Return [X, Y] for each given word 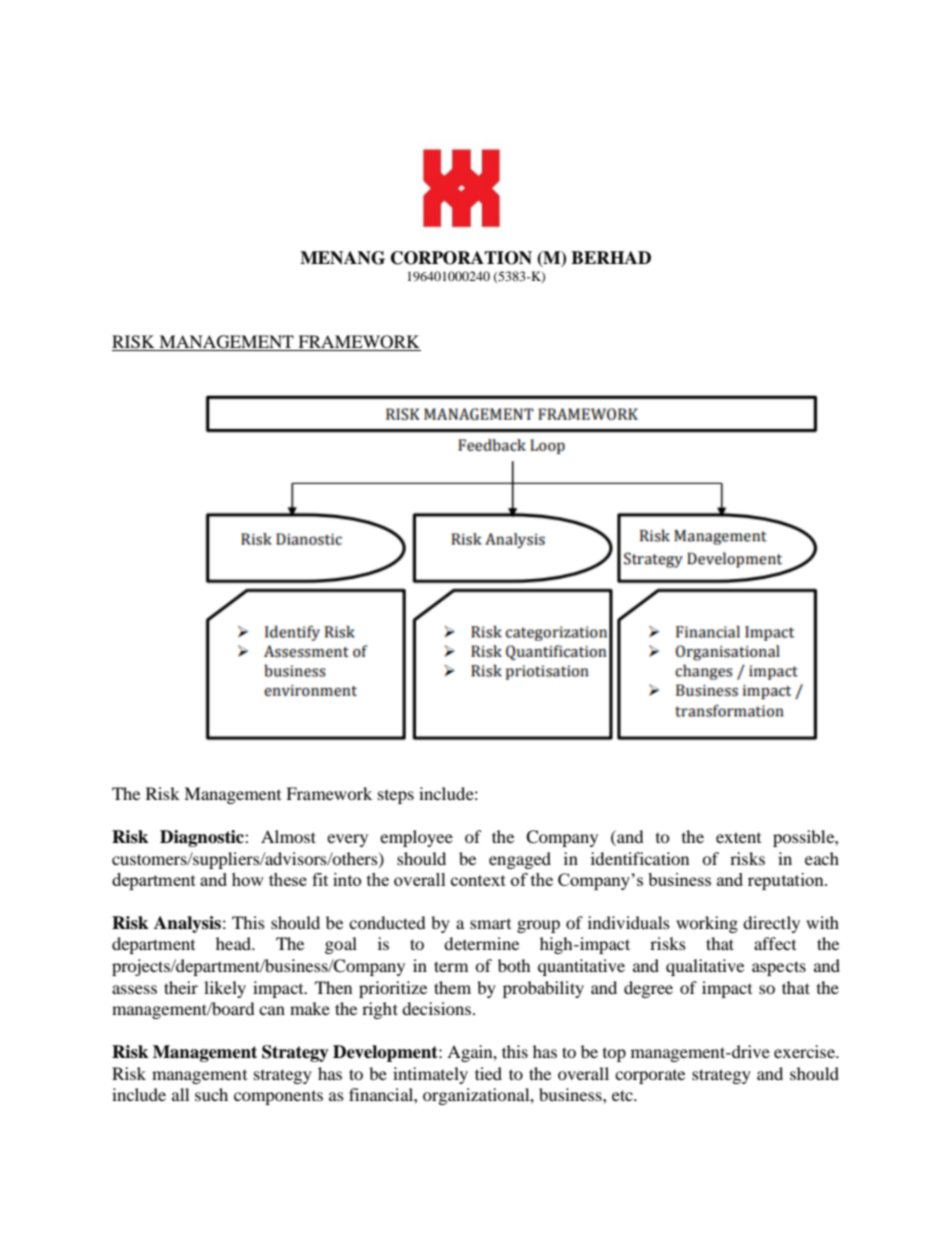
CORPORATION [461, 258]
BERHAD [611, 257]
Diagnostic [203, 838]
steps [396, 797]
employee [416, 838]
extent [738, 837]
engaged [520, 860]
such [211, 1094]
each [822, 858]
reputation [787, 881]
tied [488, 1073]
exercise [805, 1051]
